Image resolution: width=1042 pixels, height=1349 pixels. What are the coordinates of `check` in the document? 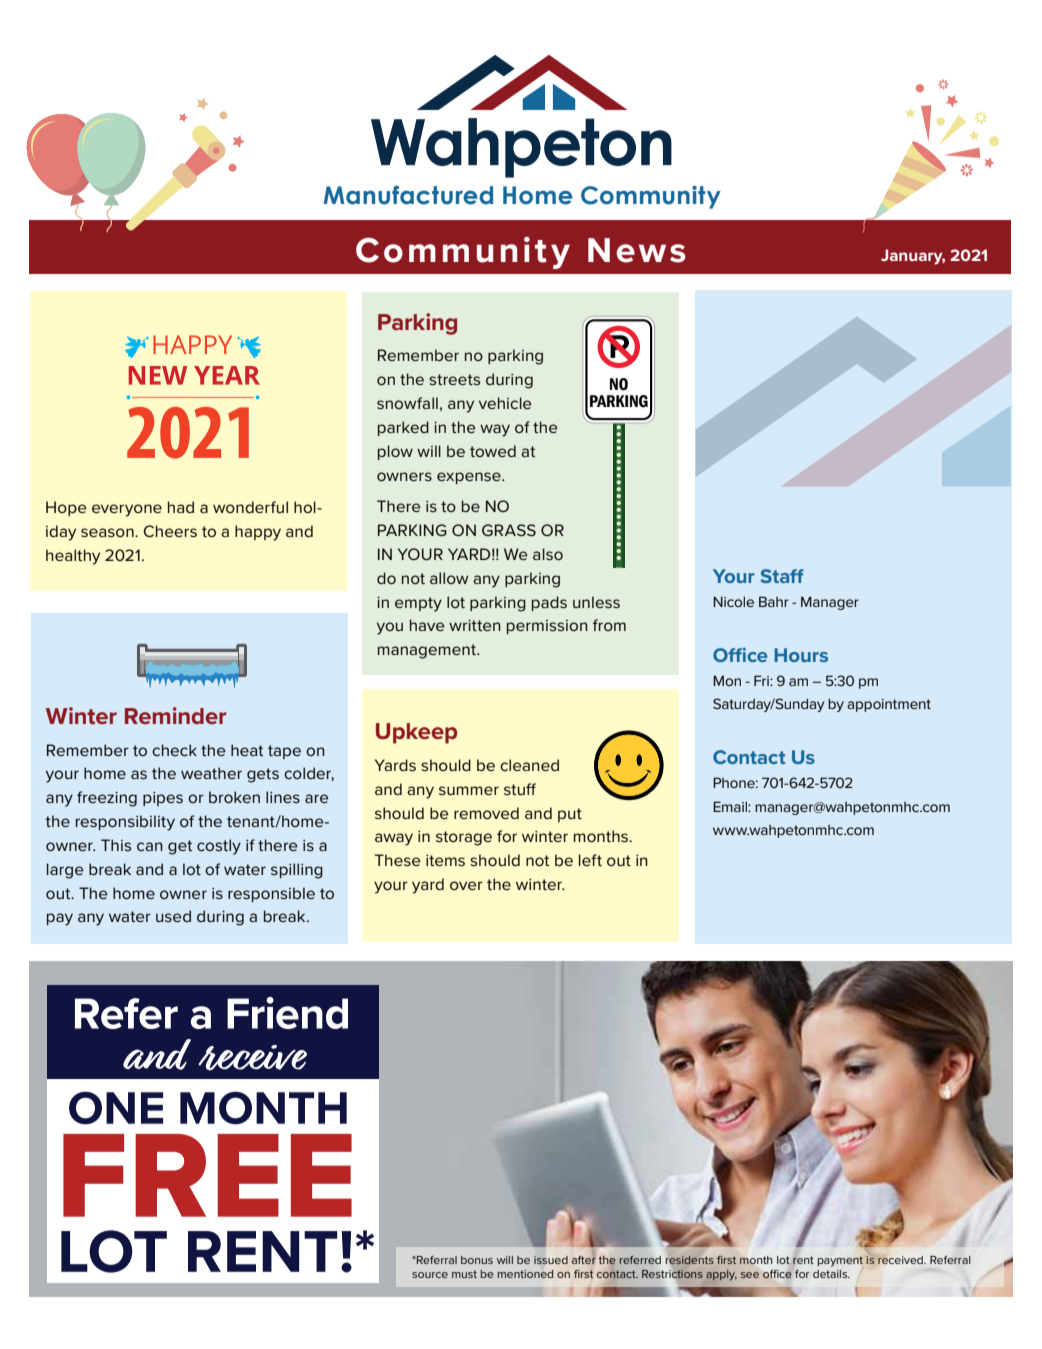 It's located at (174, 750).
